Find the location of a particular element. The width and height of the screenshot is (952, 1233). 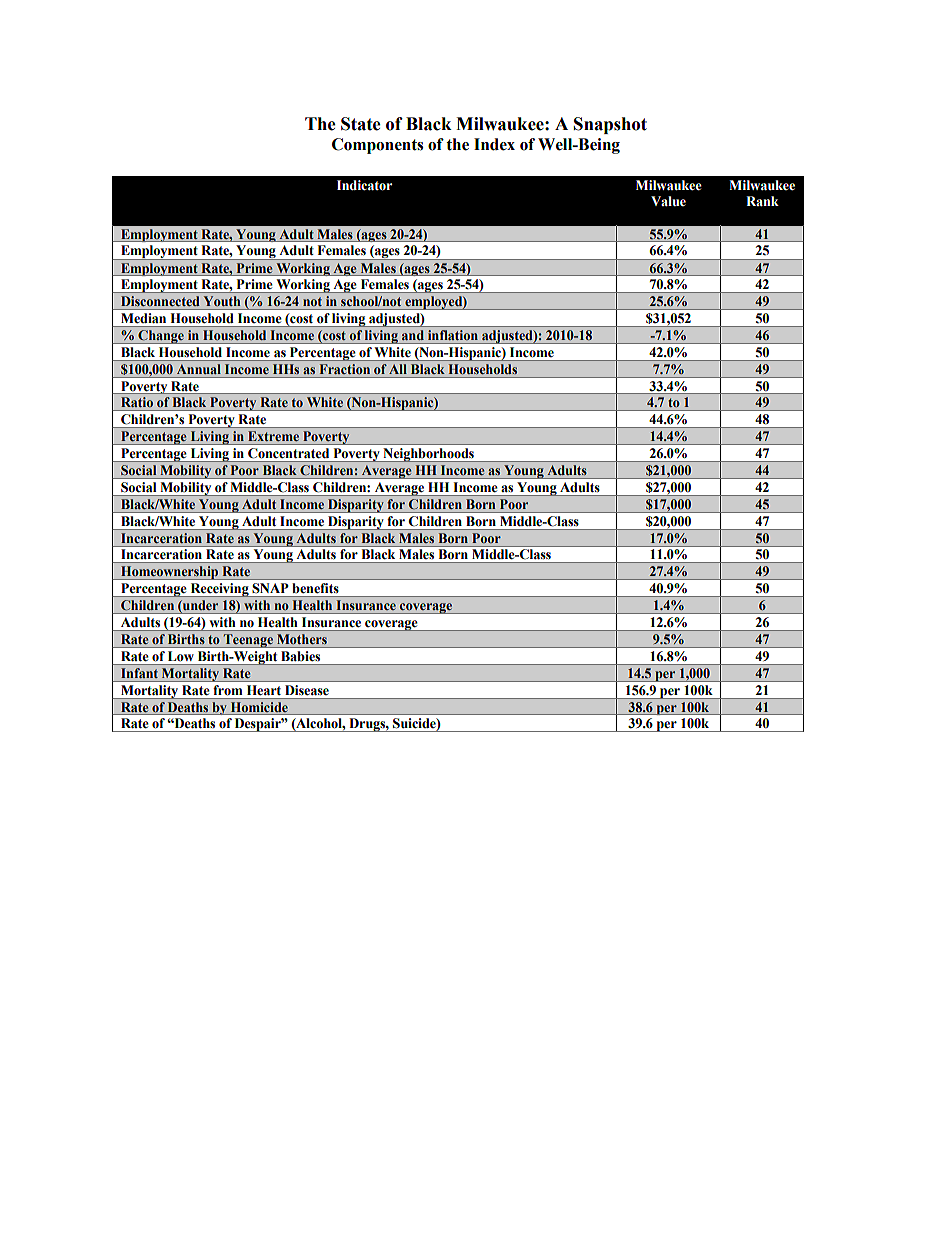

Change is located at coordinates (161, 337).
